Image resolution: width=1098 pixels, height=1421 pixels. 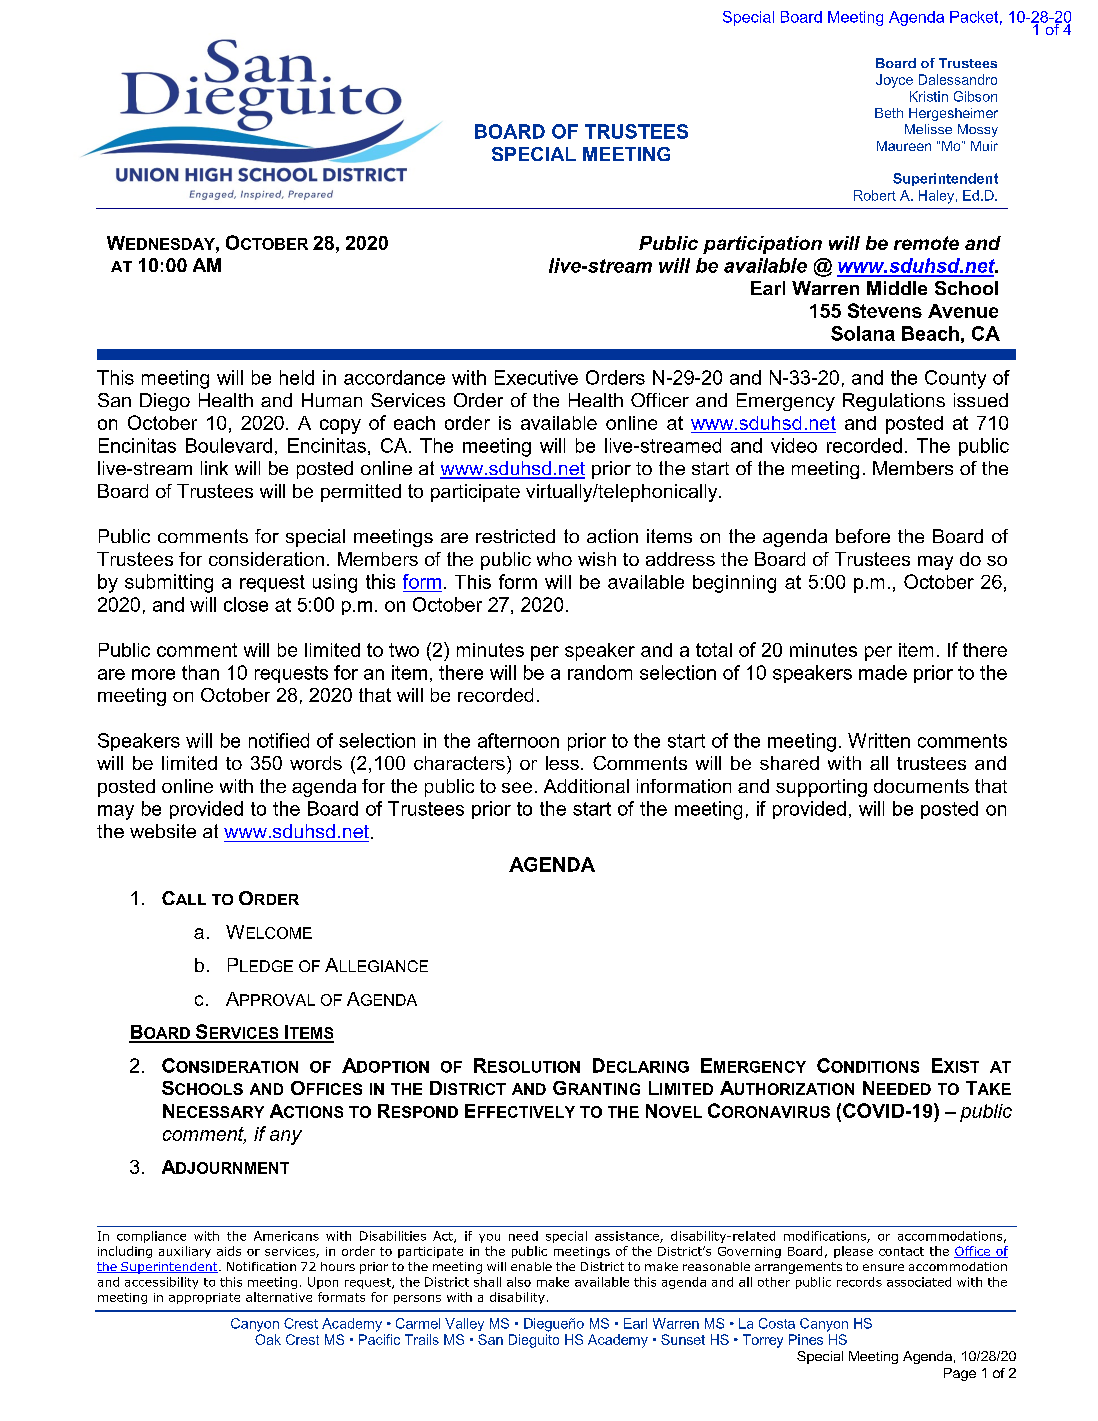 I want to click on held, so click(x=297, y=377).
